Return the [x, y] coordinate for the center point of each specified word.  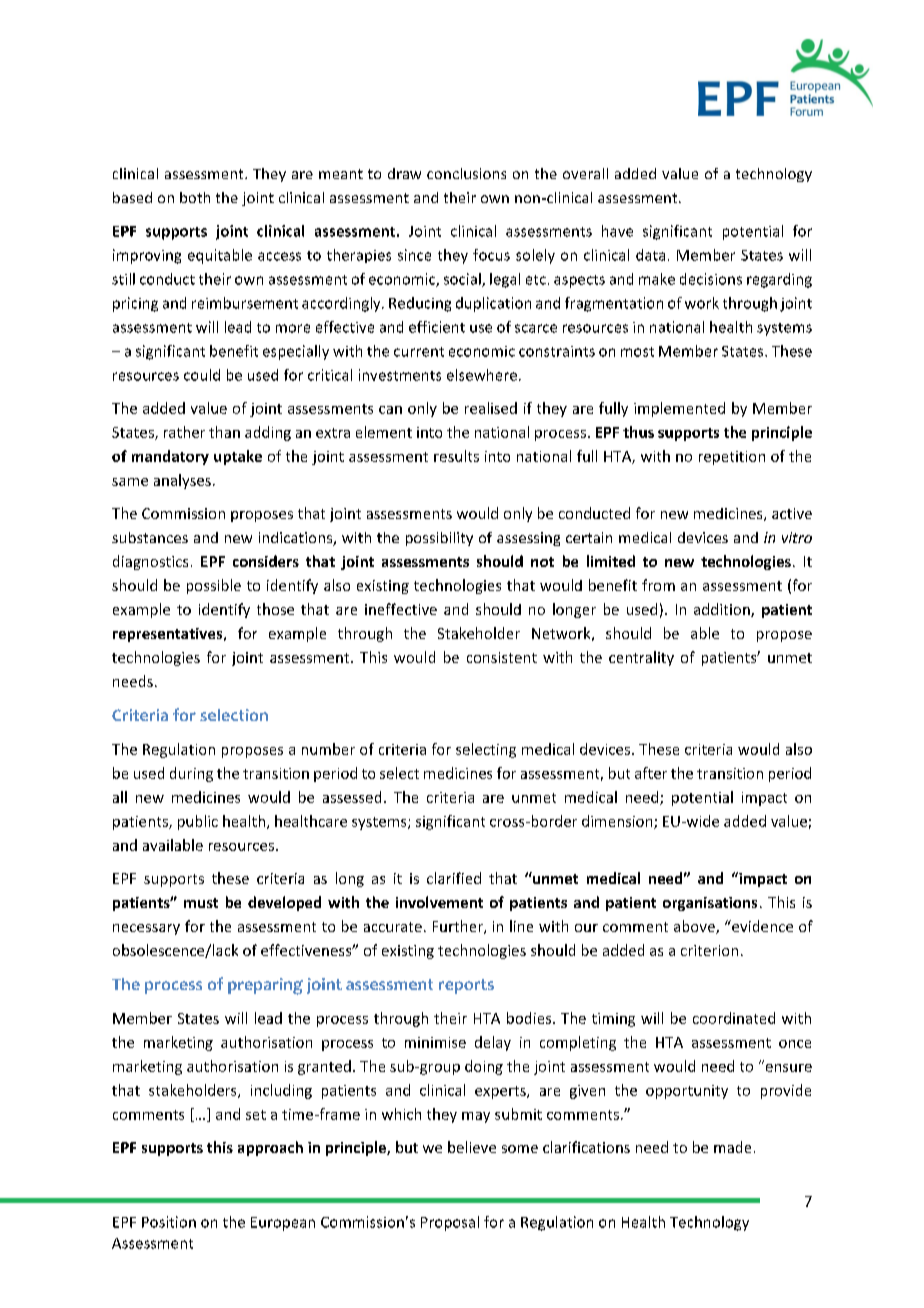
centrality [641, 658]
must [201, 903]
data [650, 255]
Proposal [450, 1223]
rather [184, 432]
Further [459, 927]
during [191, 774]
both [195, 197]
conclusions [466, 173]
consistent [502, 657]
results [456, 456]
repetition [732, 458]
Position [169, 1222]
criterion [709, 950]
